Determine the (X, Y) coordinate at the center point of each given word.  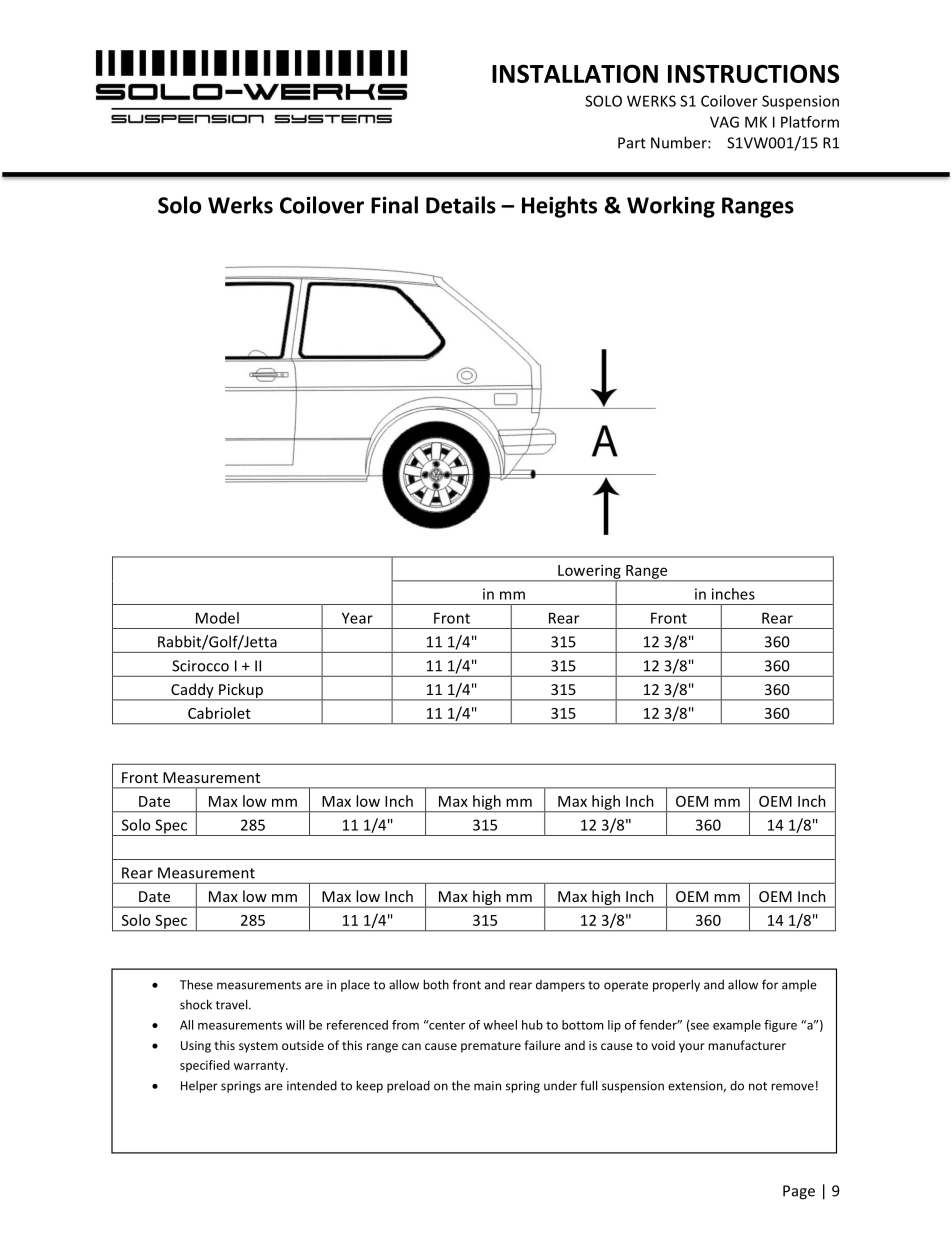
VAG (724, 122)
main (487, 1086)
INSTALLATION (575, 73)
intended (312, 1085)
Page (799, 1192)
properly (676, 985)
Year (357, 618)
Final (394, 205)
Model (217, 618)
